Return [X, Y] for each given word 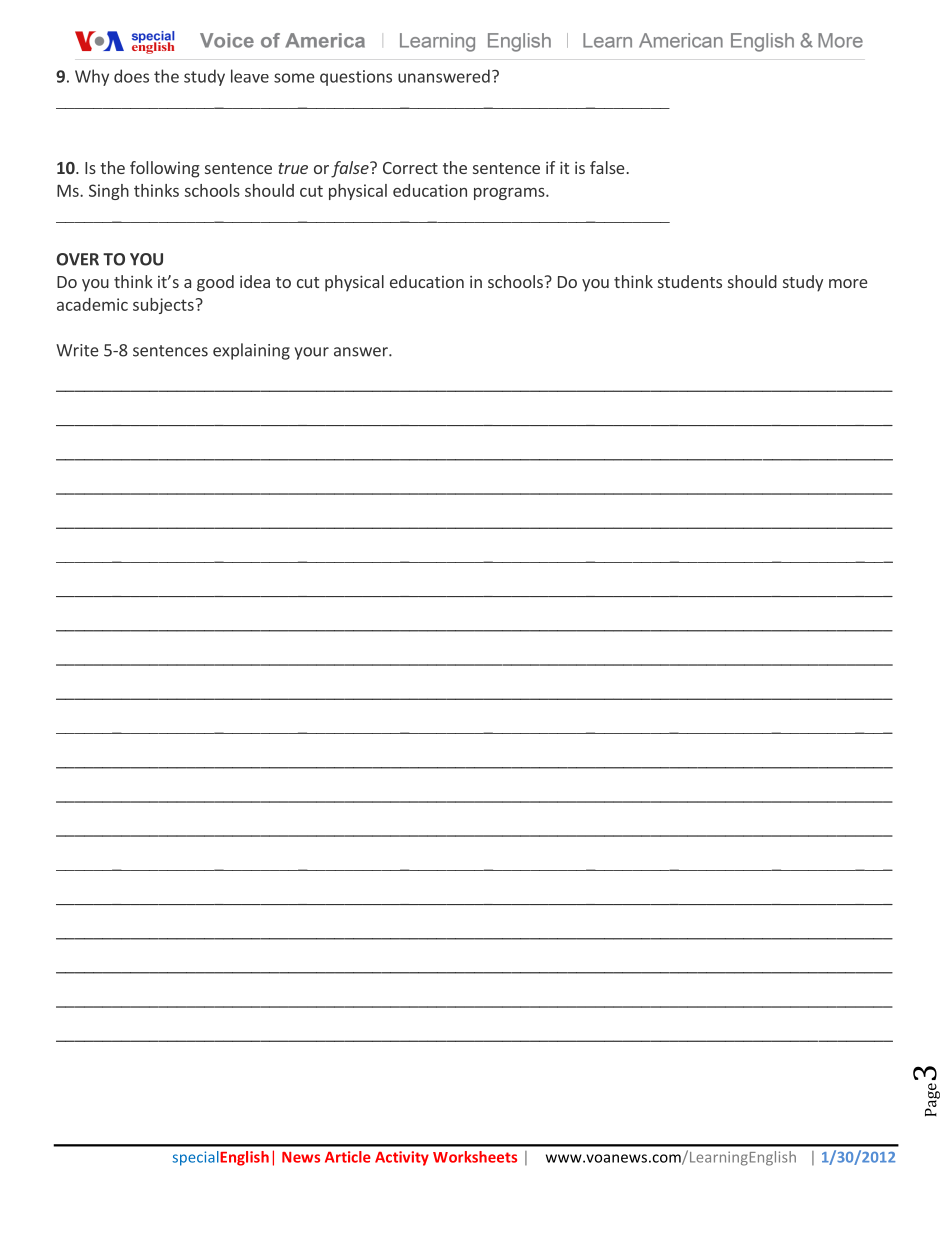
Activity [402, 1158]
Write [77, 350]
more [848, 283]
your [312, 353]
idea [255, 281]
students [690, 281]
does [131, 76]
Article [348, 1157]
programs [510, 194]
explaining [251, 351]
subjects [163, 306]
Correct [410, 168]
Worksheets [475, 1157]
